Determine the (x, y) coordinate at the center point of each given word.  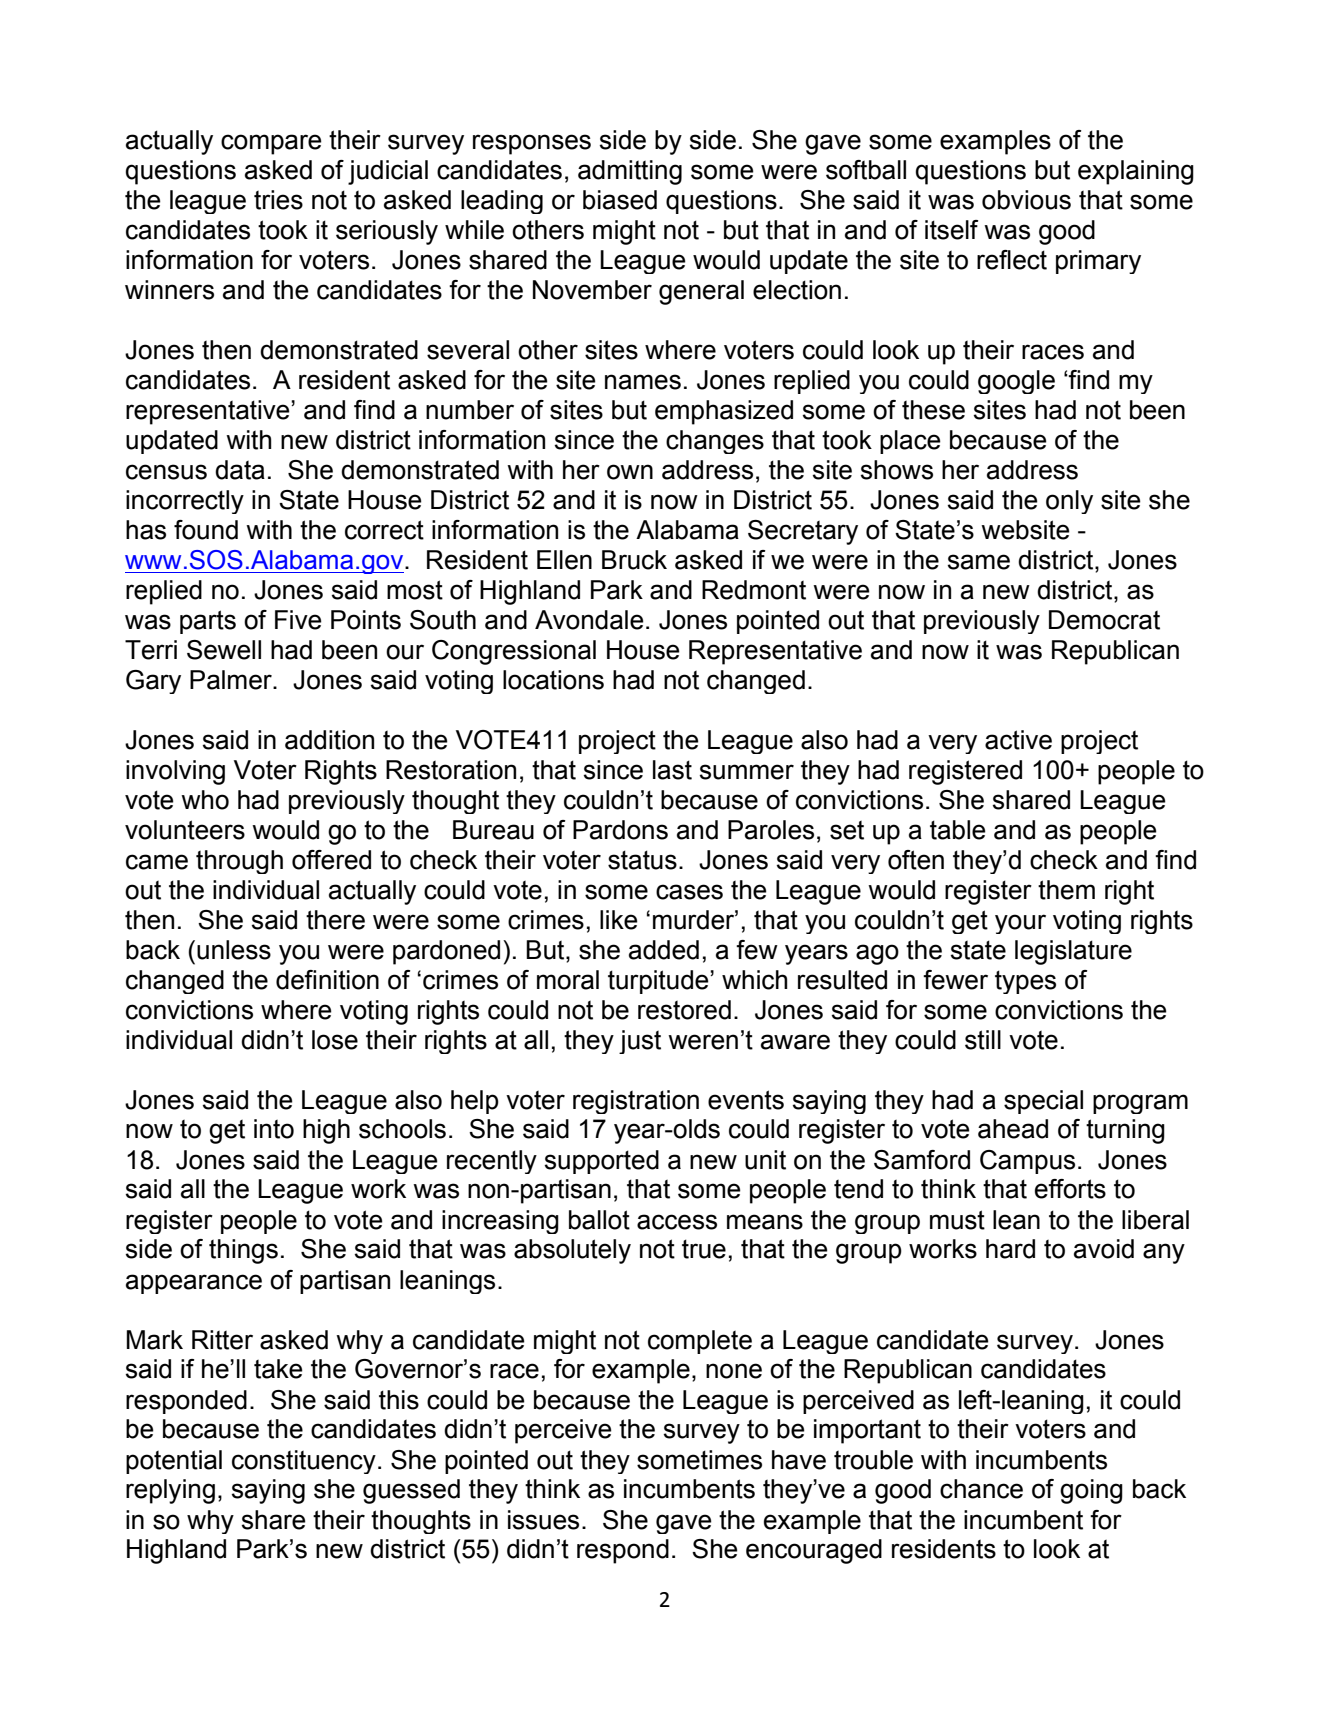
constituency (304, 1462)
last (672, 770)
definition (327, 980)
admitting (630, 172)
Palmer (232, 680)
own (630, 472)
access (677, 1222)
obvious (1026, 200)
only (1069, 502)
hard (1010, 1249)
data (240, 470)
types (1025, 982)
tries (278, 200)
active (1018, 740)
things (243, 1251)
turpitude (659, 982)
